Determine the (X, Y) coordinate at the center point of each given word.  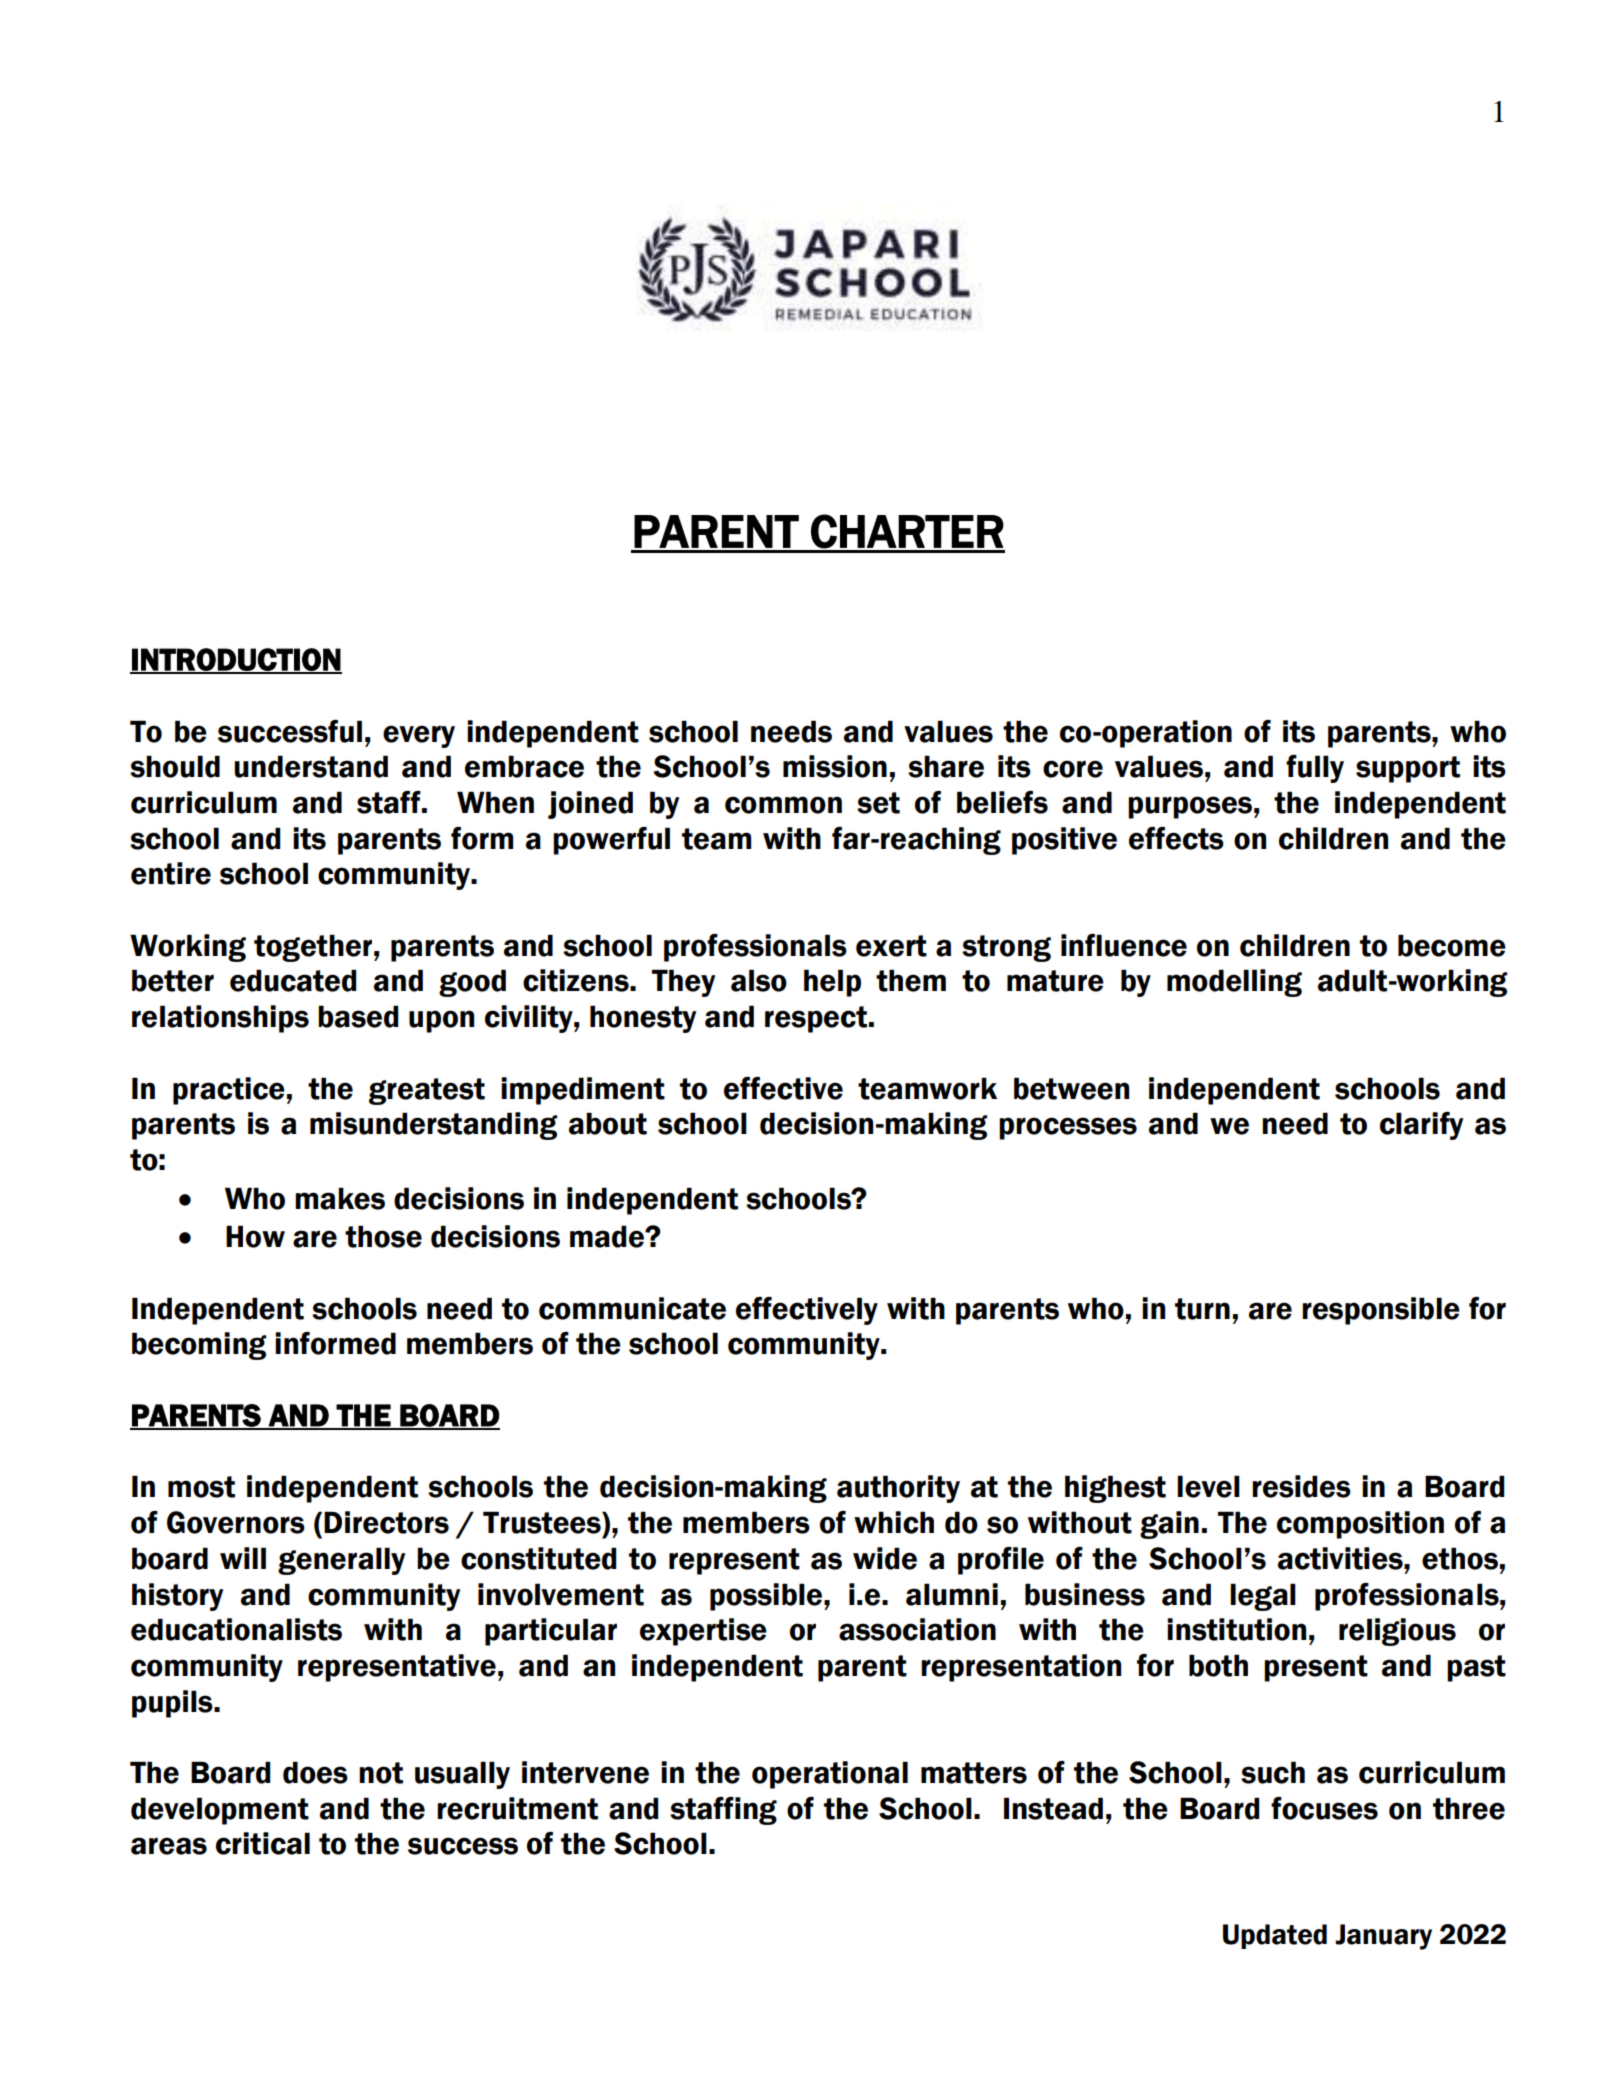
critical (263, 1843)
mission (835, 766)
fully (1315, 769)
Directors (386, 1522)
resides (1301, 1486)
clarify (1421, 1126)
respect (816, 1019)
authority (898, 1489)
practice (229, 1091)
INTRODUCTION (236, 660)
